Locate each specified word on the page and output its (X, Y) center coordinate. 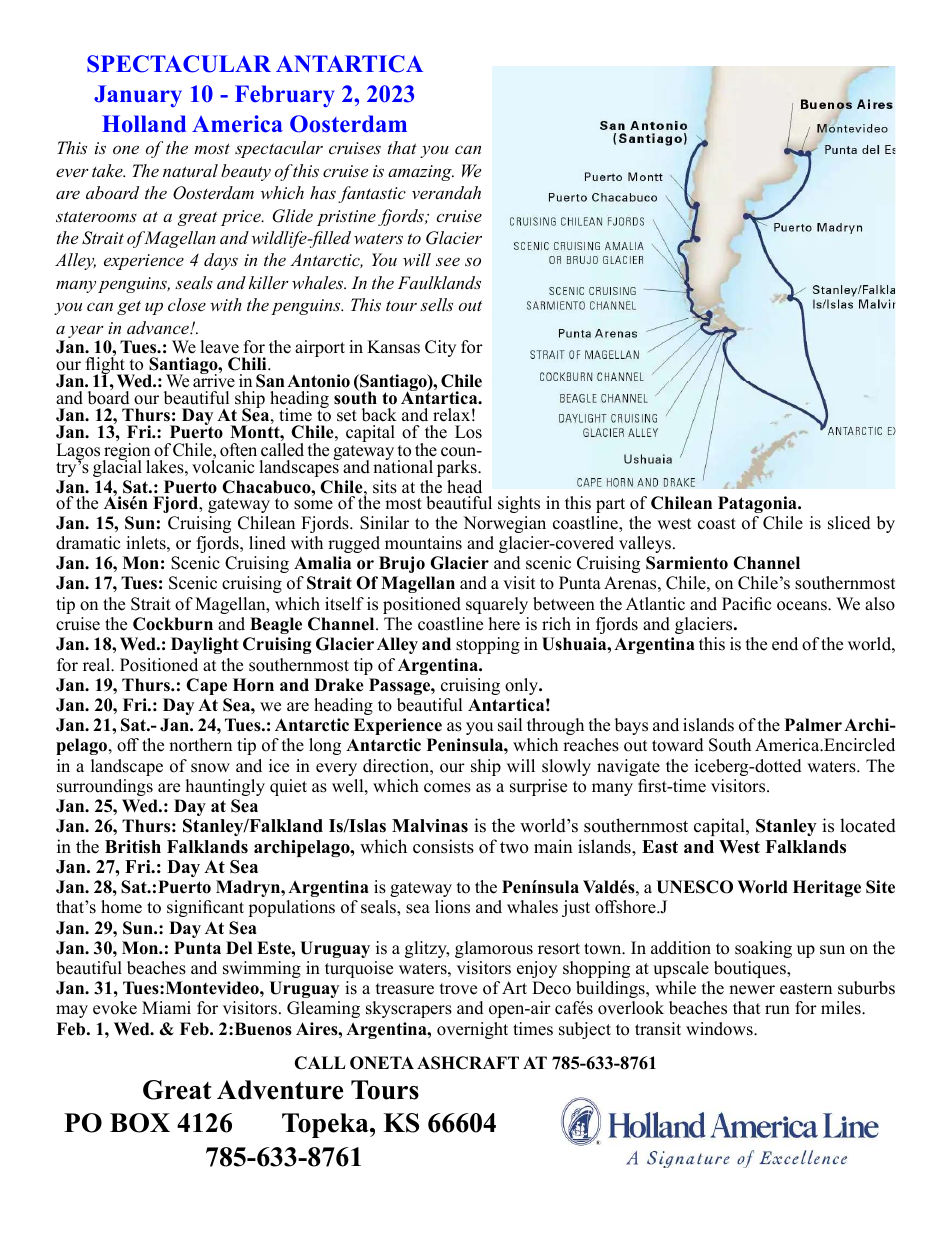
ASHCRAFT (468, 1063)
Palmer (813, 725)
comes (447, 788)
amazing (421, 173)
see (448, 261)
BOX (140, 1123)
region (126, 451)
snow (210, 768)
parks (458, 468)
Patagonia (758, 504)
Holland (144, 124)
